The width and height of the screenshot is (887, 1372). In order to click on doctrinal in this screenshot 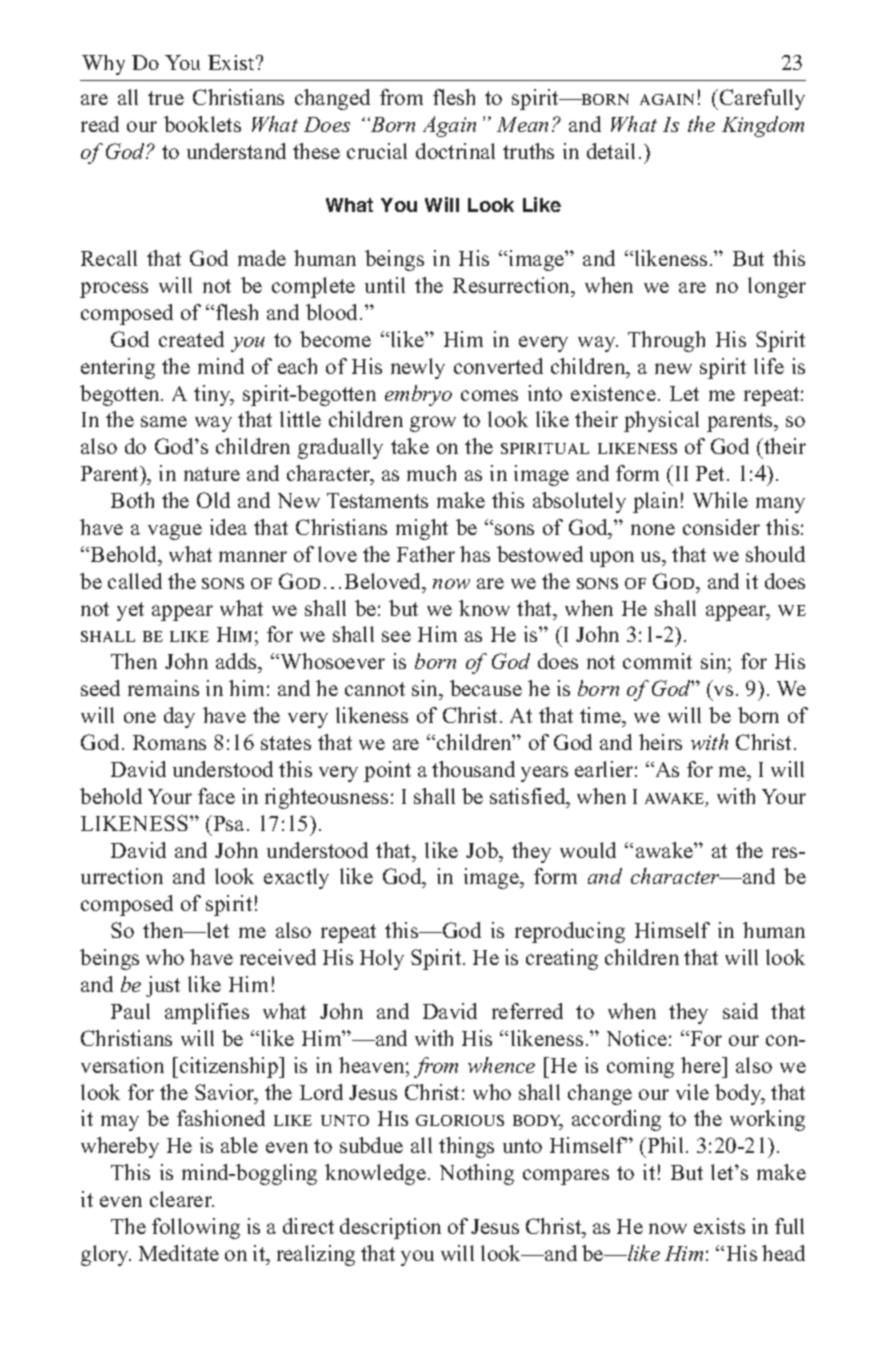, I will do `click(455, 151)`.
